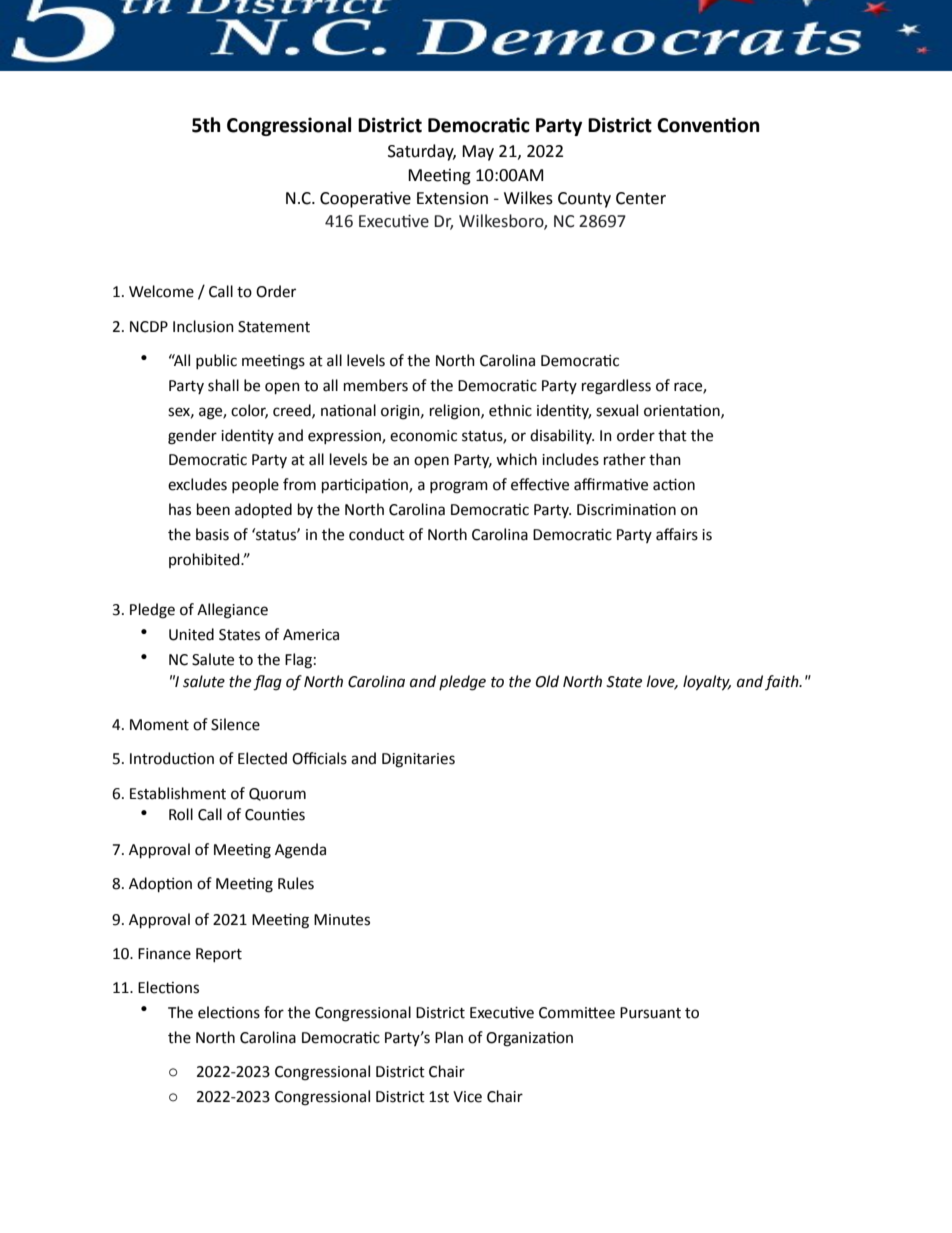  Describe the element at coordinates (650, 1013) in the screenshot. I see `Pursuant` at that location.
